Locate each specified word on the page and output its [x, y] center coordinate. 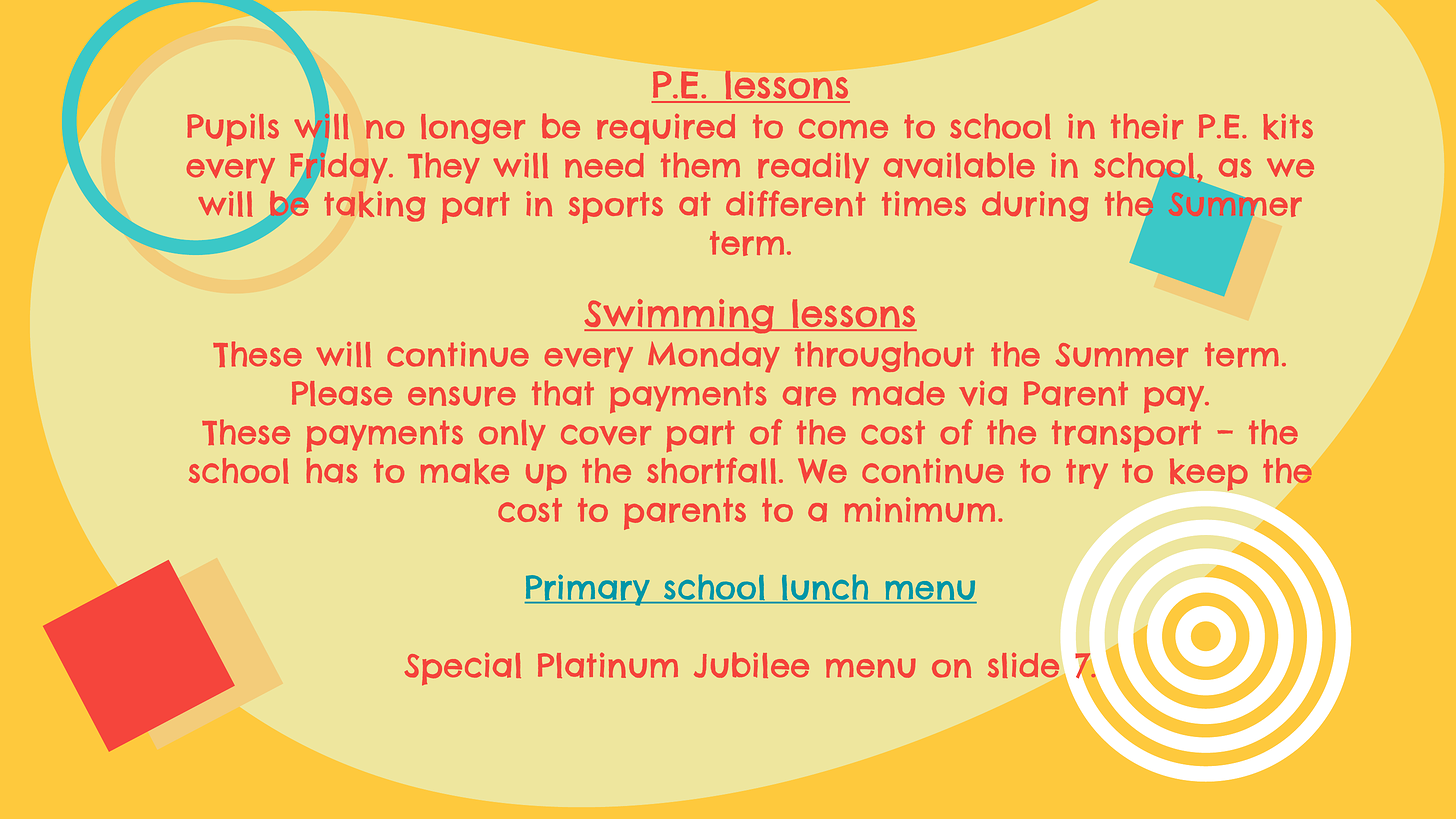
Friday [340, 168]
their [1147, 126]
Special [463, 669]
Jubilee [751, 665]
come [843, 129]
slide [1023, 665]
